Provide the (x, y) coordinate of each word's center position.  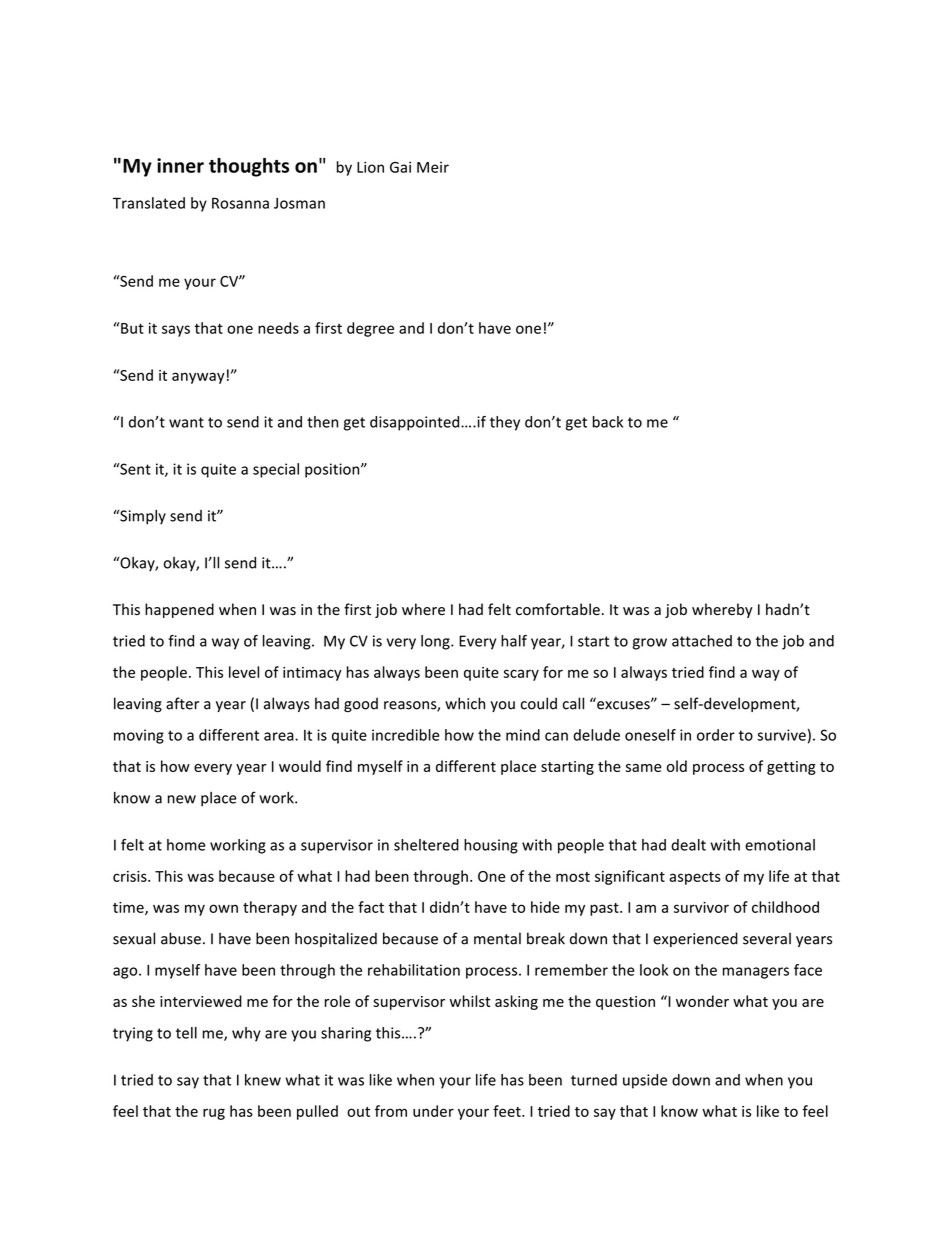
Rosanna (240, 203)
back (608, 422)
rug (214, 1114)
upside (645, 1081)
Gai (400, 167)
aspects (695, 878)
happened (179, 610)
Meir (433, 167)
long (436, 642)
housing (491, 846)
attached (702, 641)
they (505, 423)
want (186, 422)
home (186, 845)
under (433, 1111)
